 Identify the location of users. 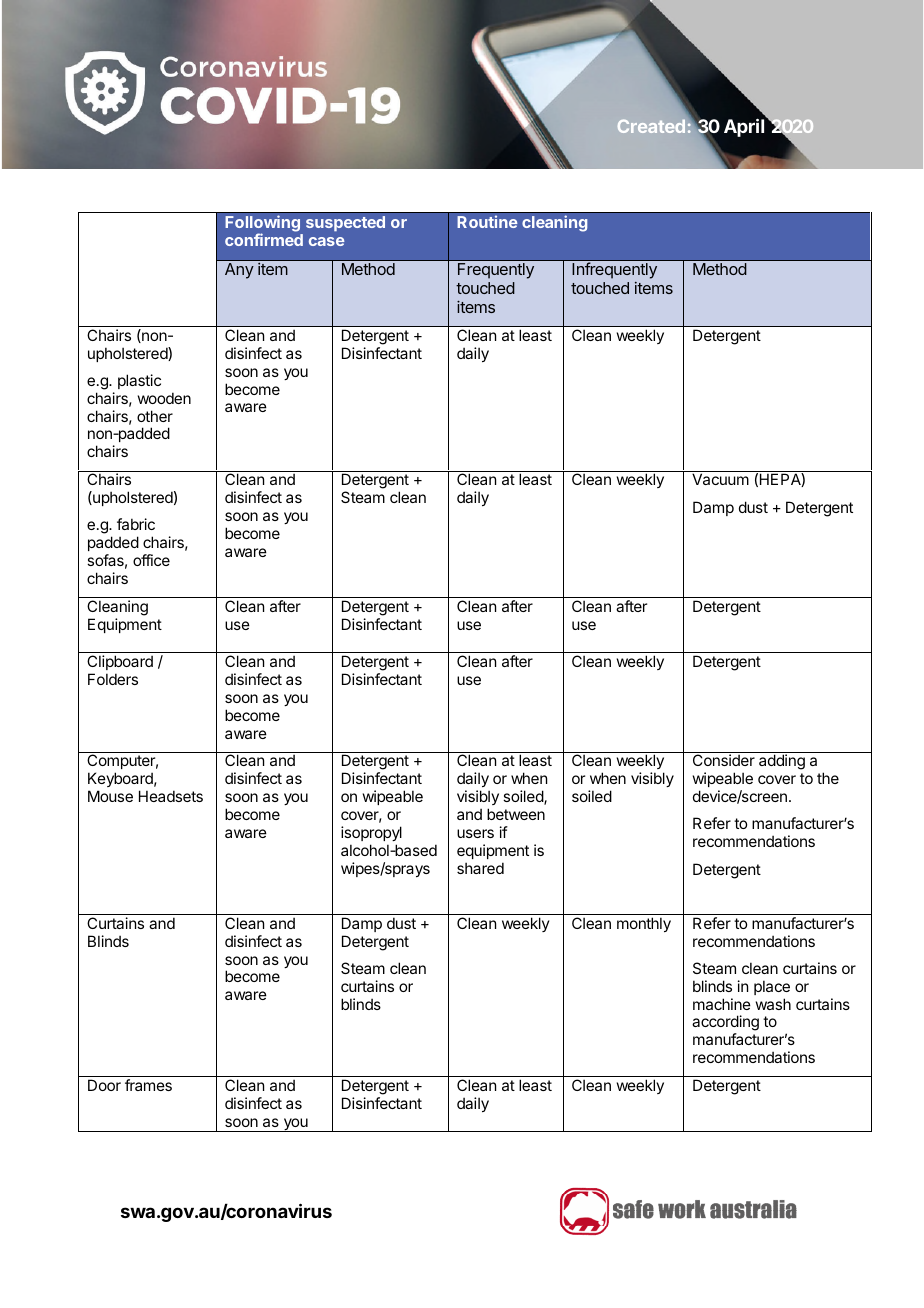
(475, 833).
